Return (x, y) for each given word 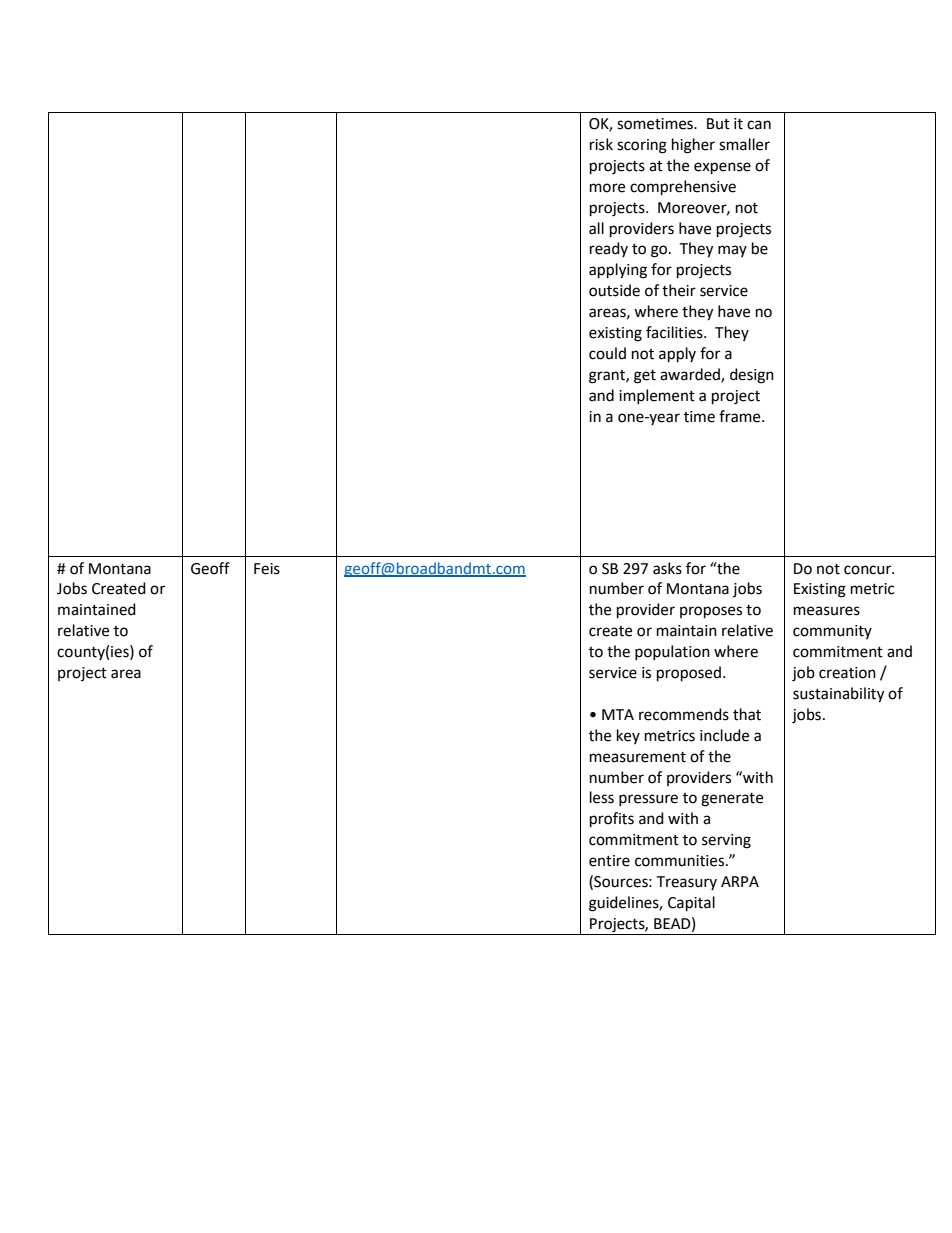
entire (609, 861)
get (645, 377)
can (759, 125)
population (672, 652)
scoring (642, 146)
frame (741, 416)
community (832, 632)
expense (722, 168)
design (752, 376)
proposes (711, 612)
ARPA (740, 881)
